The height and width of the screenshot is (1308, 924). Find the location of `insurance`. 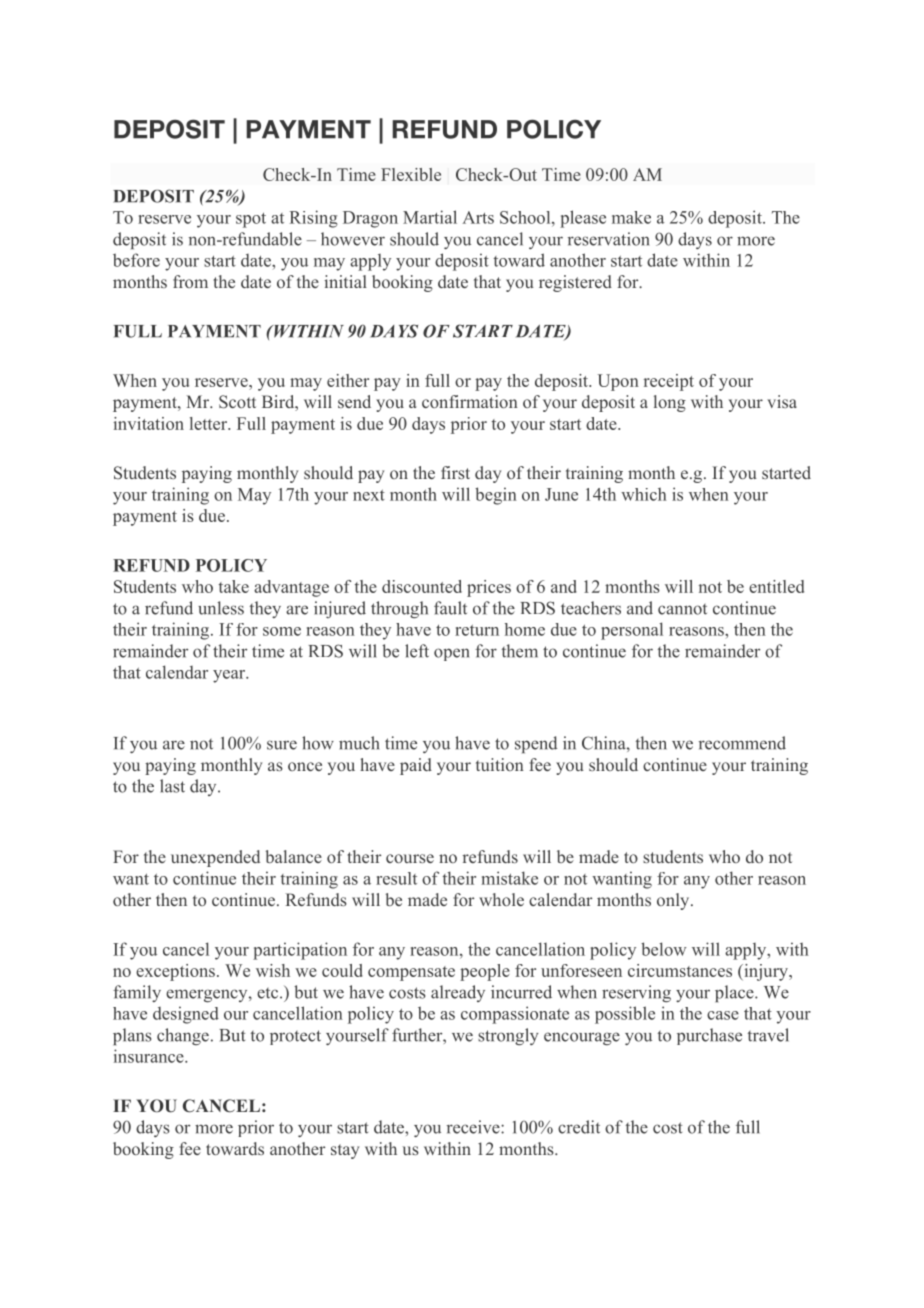

insurance is located at coordinates (150, 1056).
